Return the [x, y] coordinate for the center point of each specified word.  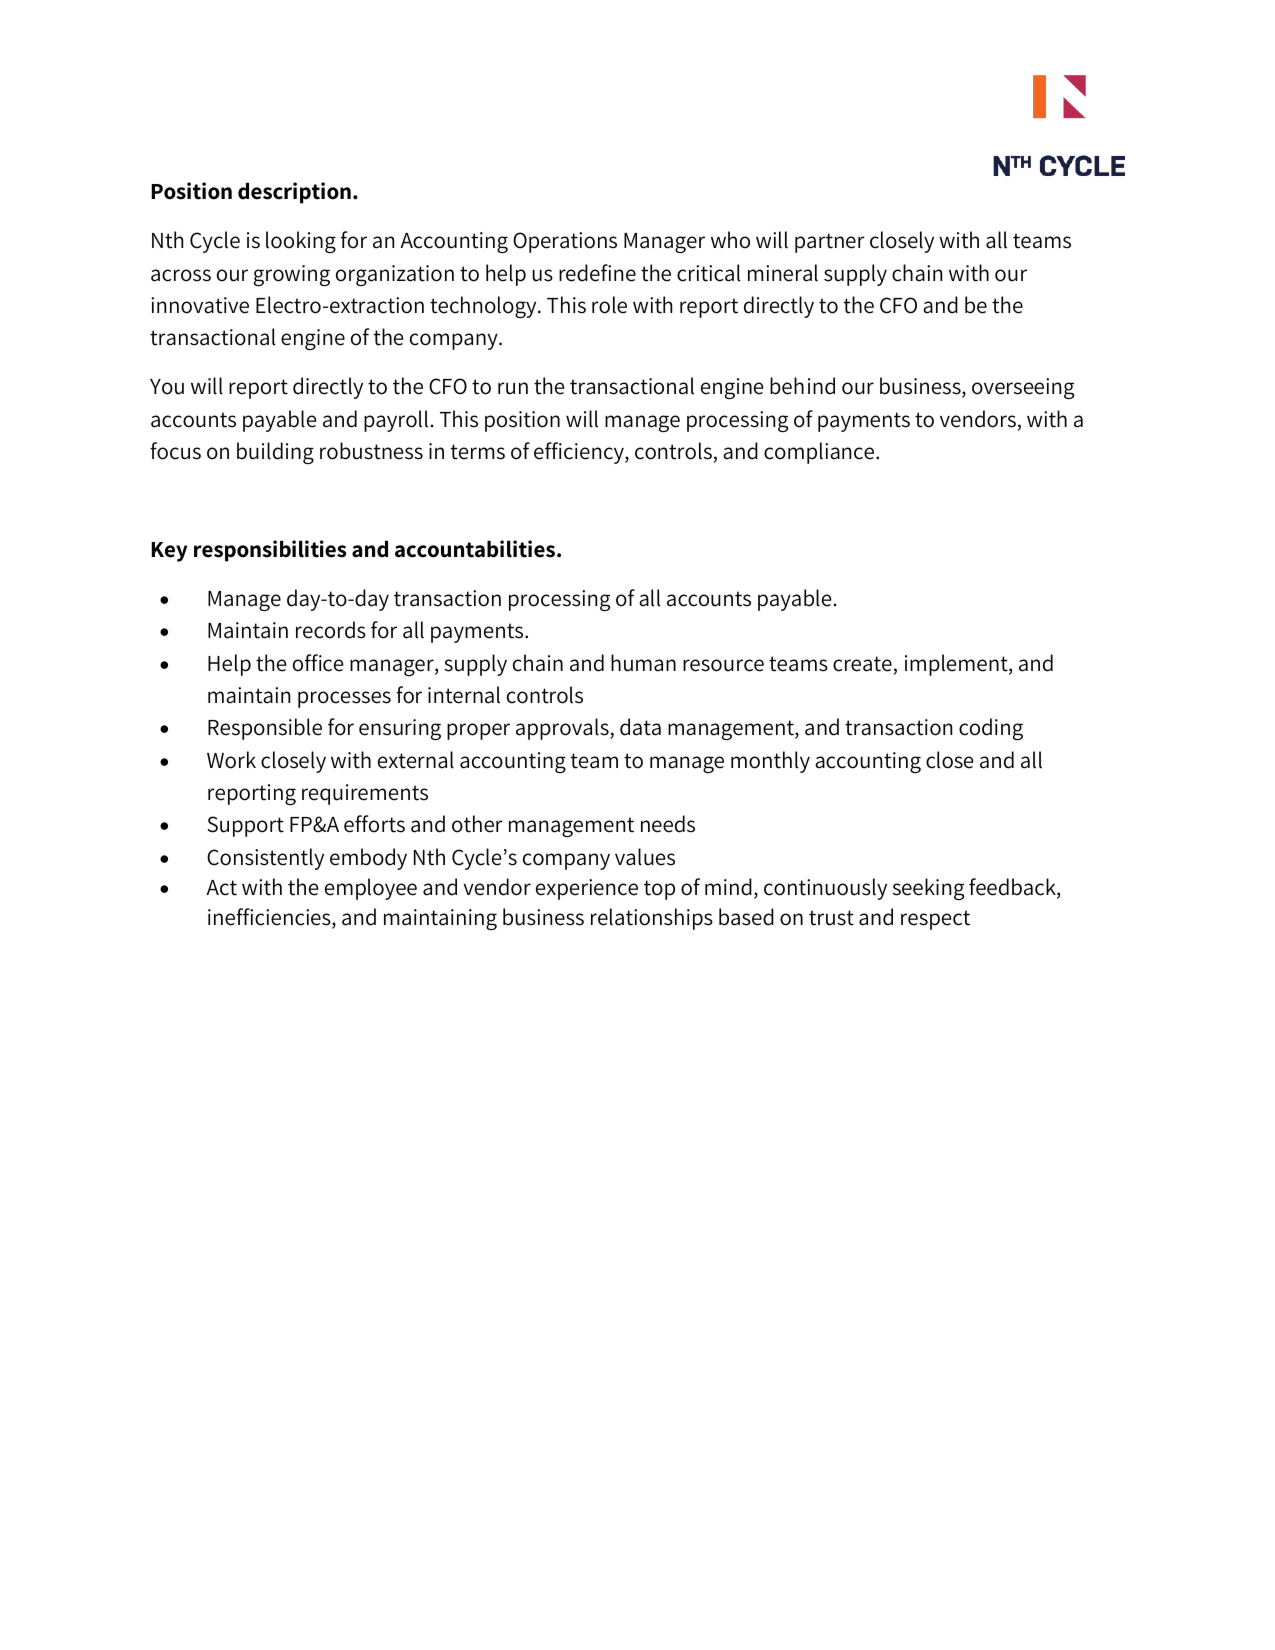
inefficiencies [270, 918]
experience [587, 889]
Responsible [265, 729]
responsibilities [270, 551]
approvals [563, 729]
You [167, 387]
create [862, 664]
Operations [565, 242]
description [294, 193]
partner [830, 243]
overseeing [1023, 388]
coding [991, 729]
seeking [928, 889]
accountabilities [476, 549]
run [513, 388]
